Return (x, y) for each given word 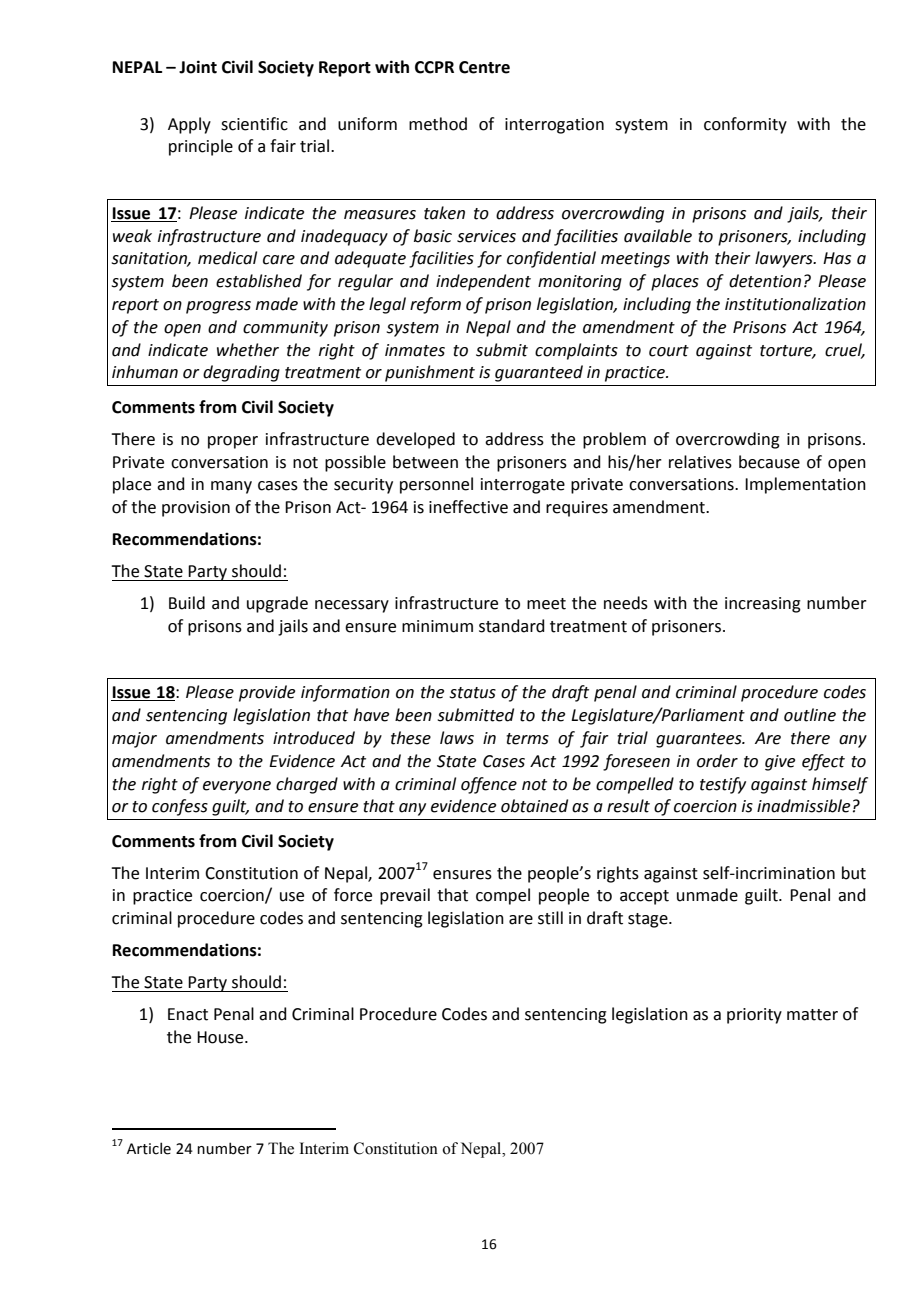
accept (644, 897)
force (353, 895)
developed (415, 440)
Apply (189, 125)
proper (233, 442)
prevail (405, 896)
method (438, 124)
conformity (745, 125)
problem (614, 440)
